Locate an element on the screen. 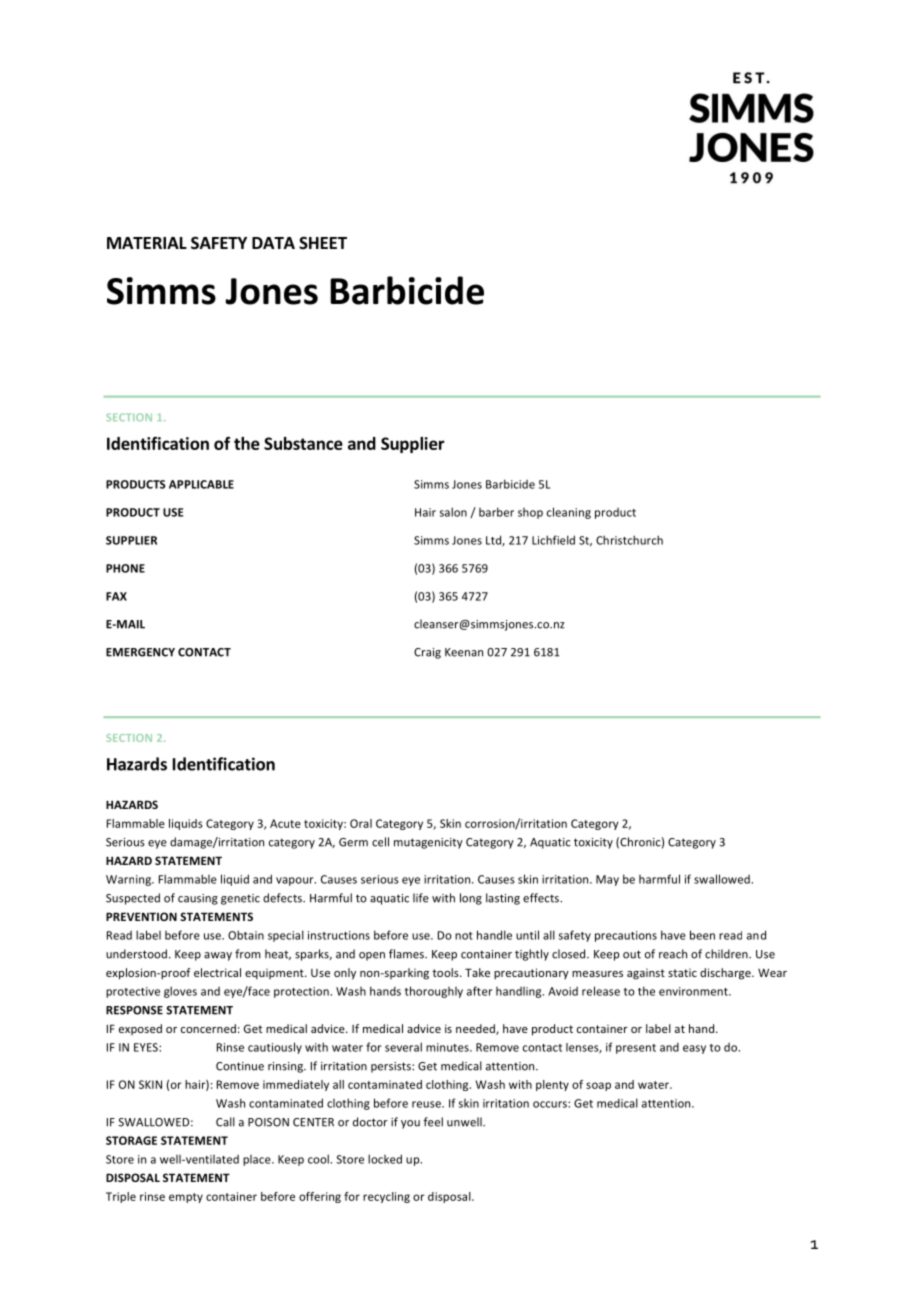 Image resolution: width=924 pixels, height=1309 pixels. salon is located at coordinates (453, 512).
